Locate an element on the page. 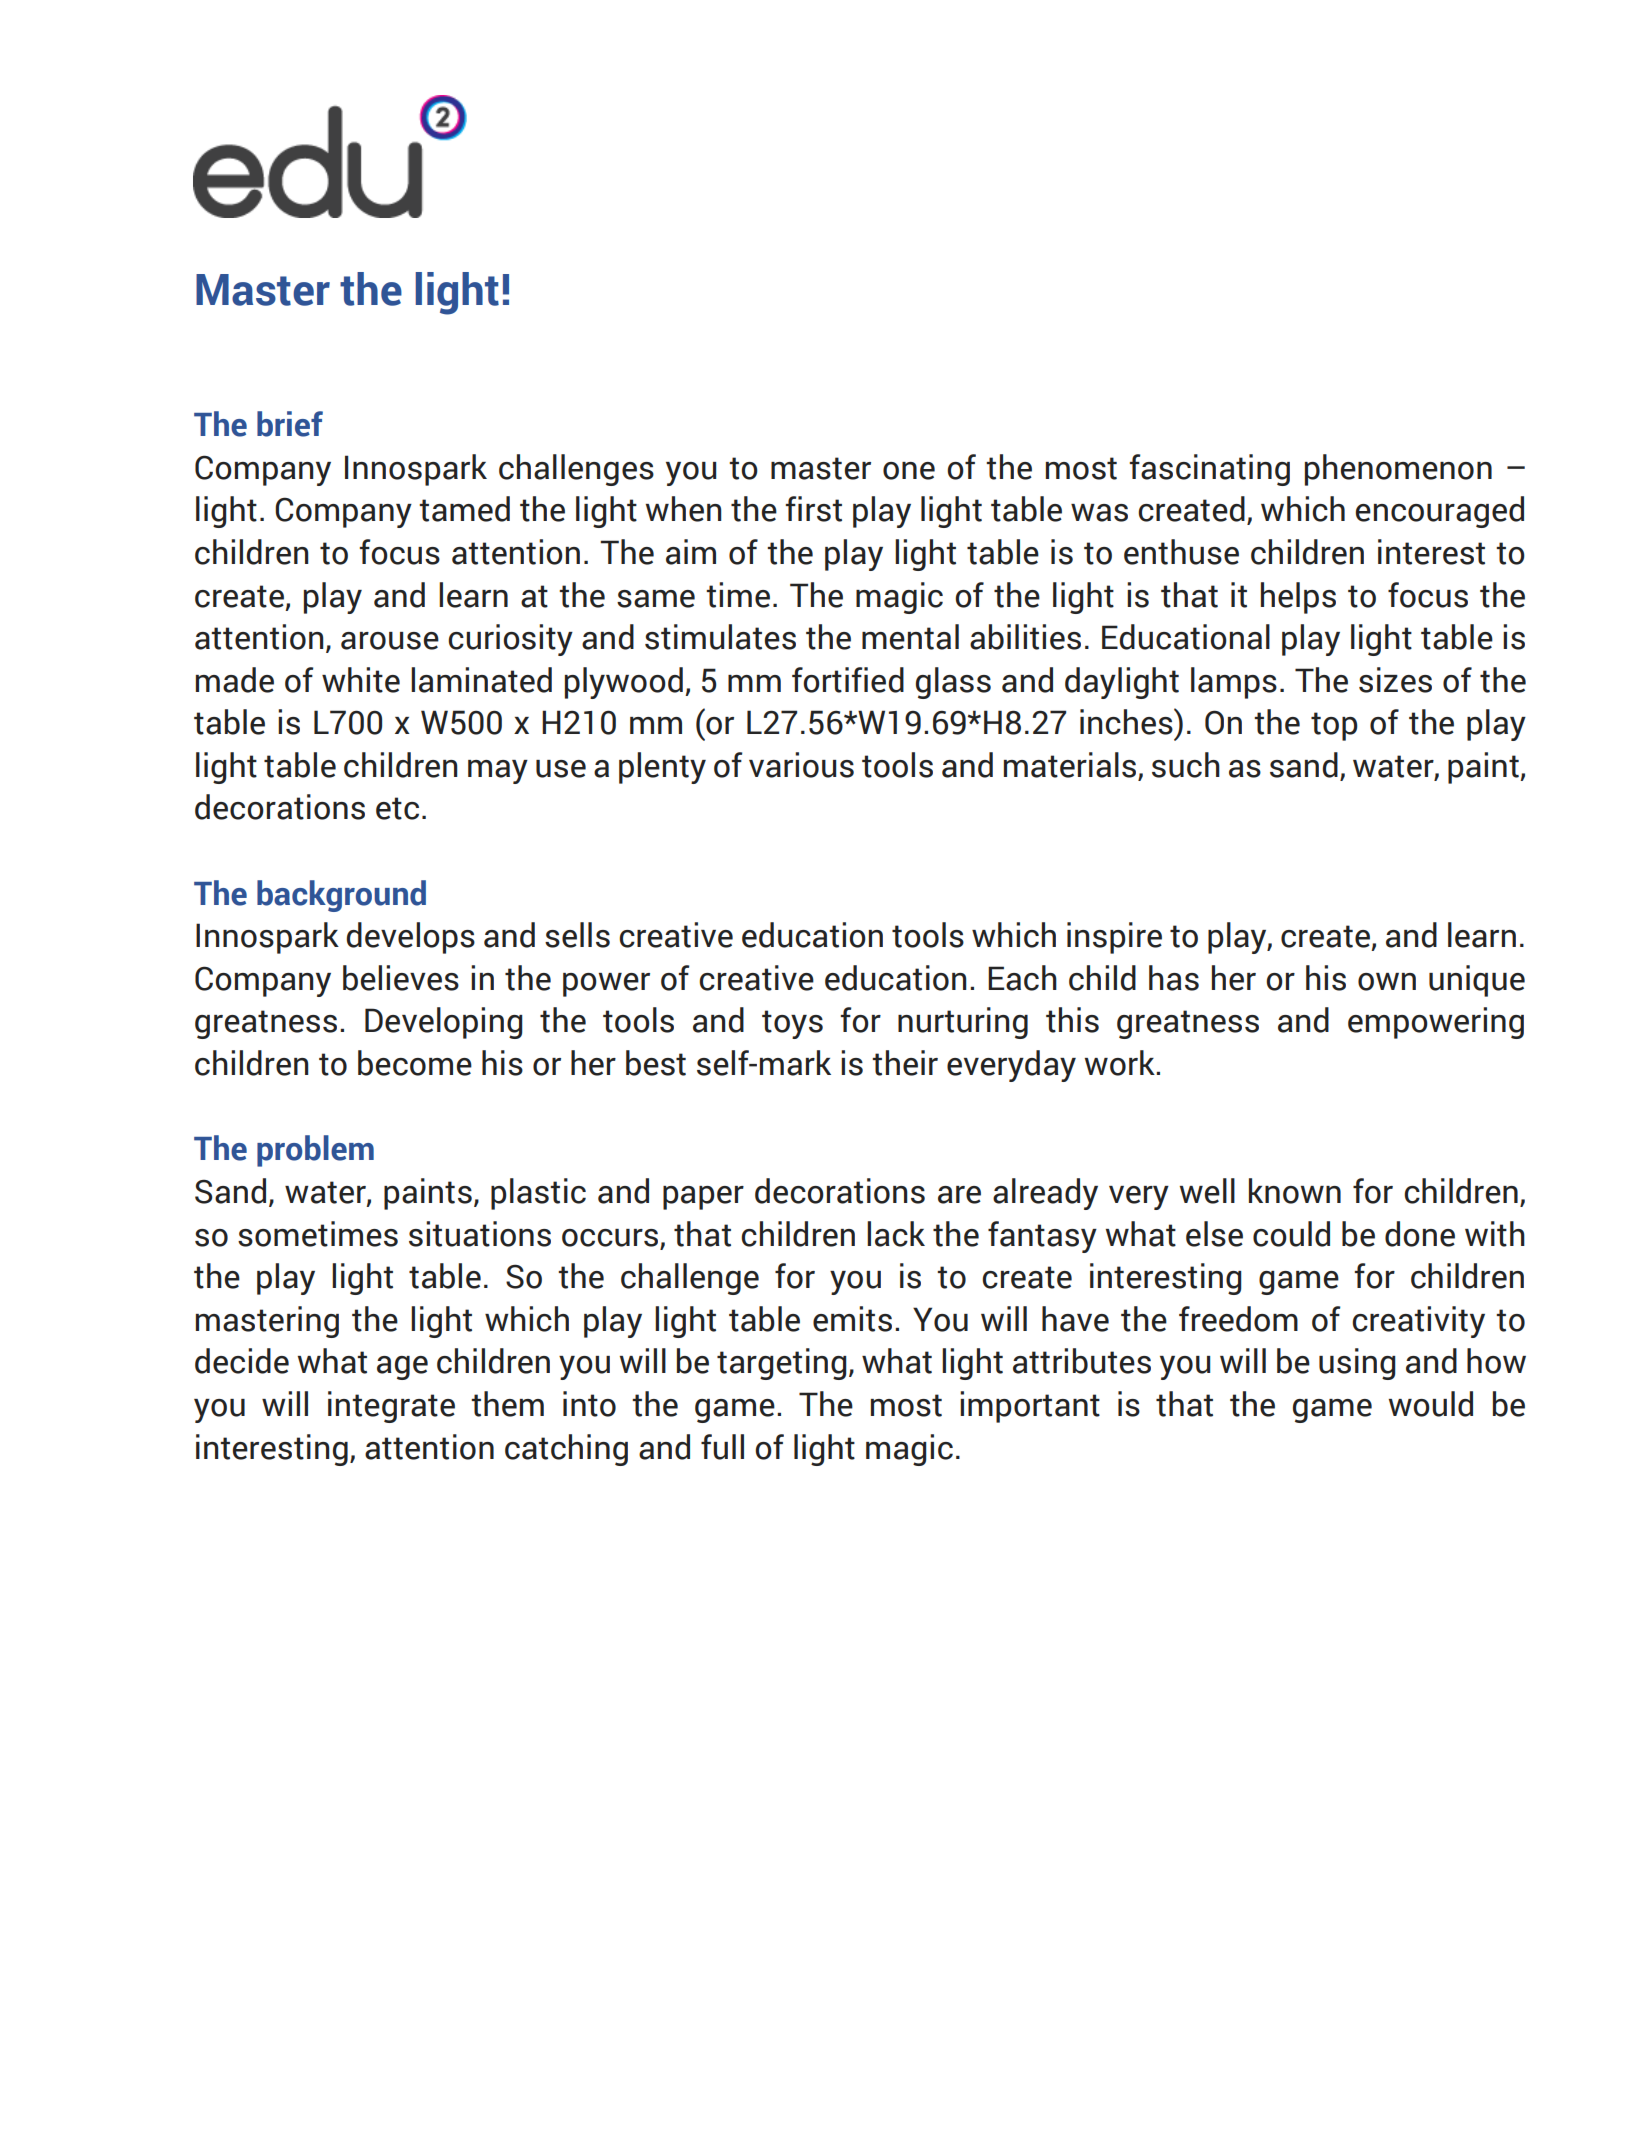 This page has height=2132, width=1648. full is located at coordinates (722, 1447).
